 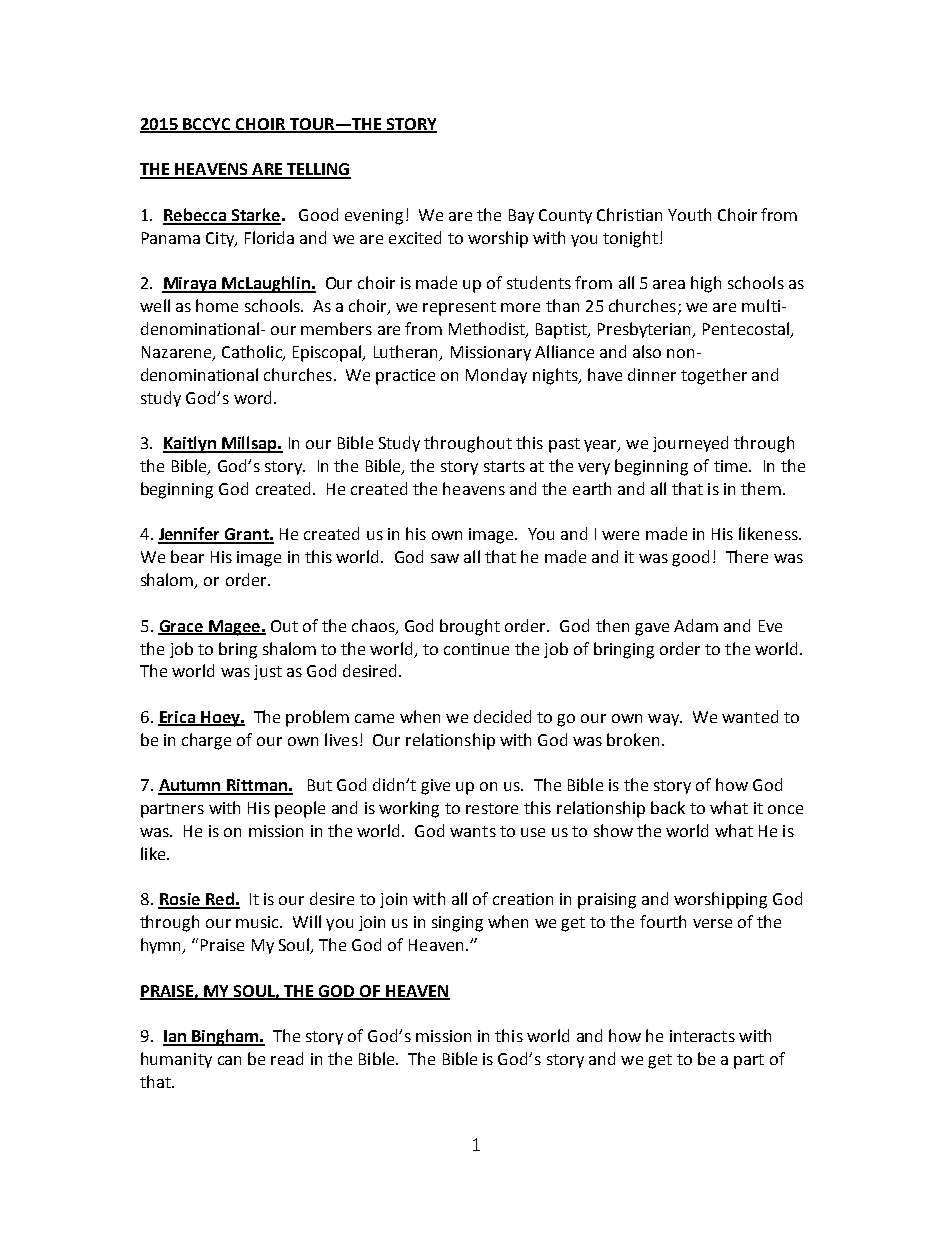 I want to click on singing, so click(x=457, y=924).
